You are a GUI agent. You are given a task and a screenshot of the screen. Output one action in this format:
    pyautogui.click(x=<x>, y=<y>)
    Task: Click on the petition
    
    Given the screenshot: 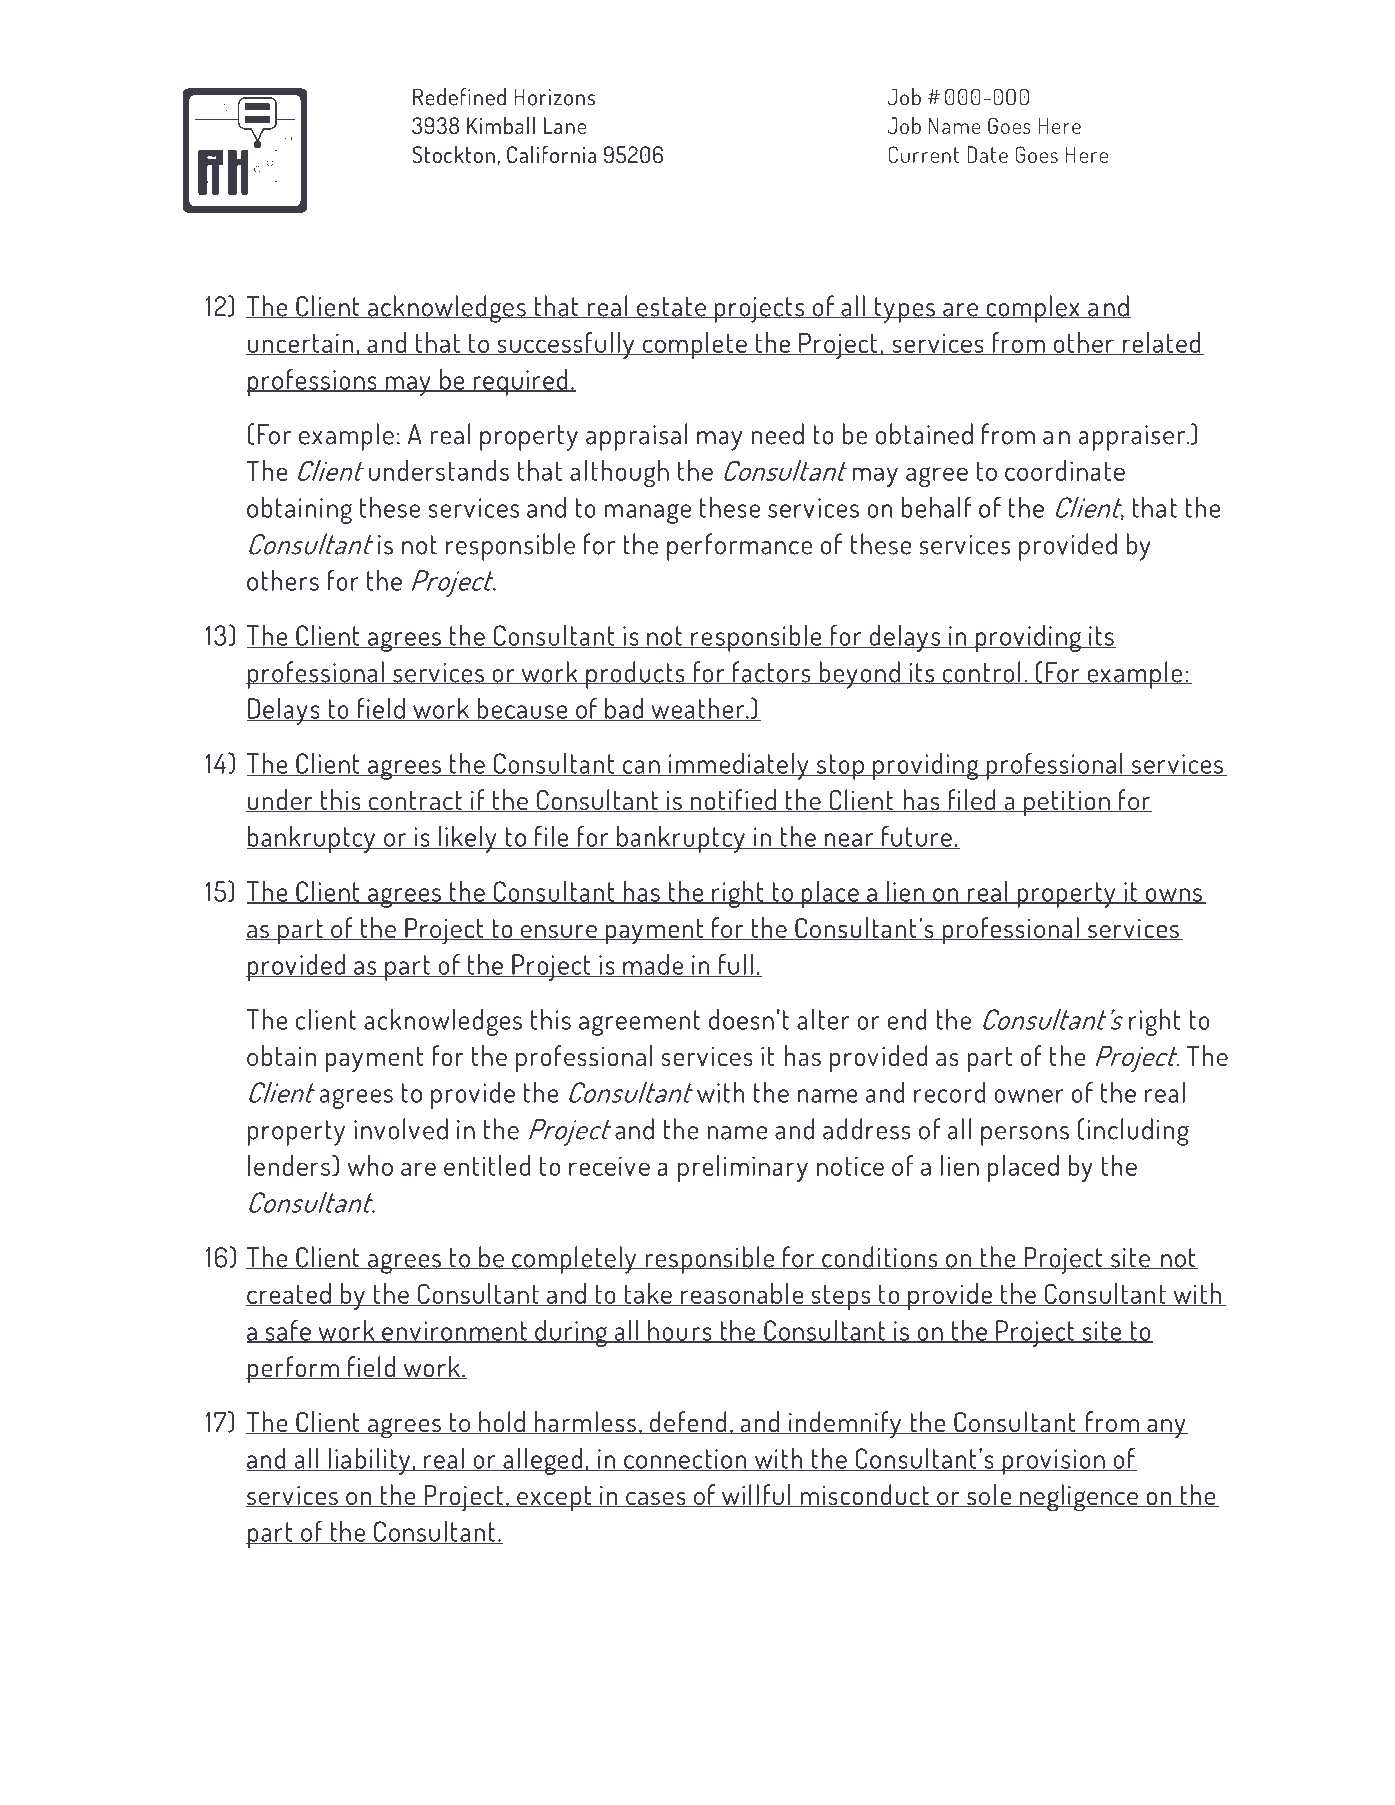 What is the action you would take?
    pyautogui.click(x=1067, y=803)
